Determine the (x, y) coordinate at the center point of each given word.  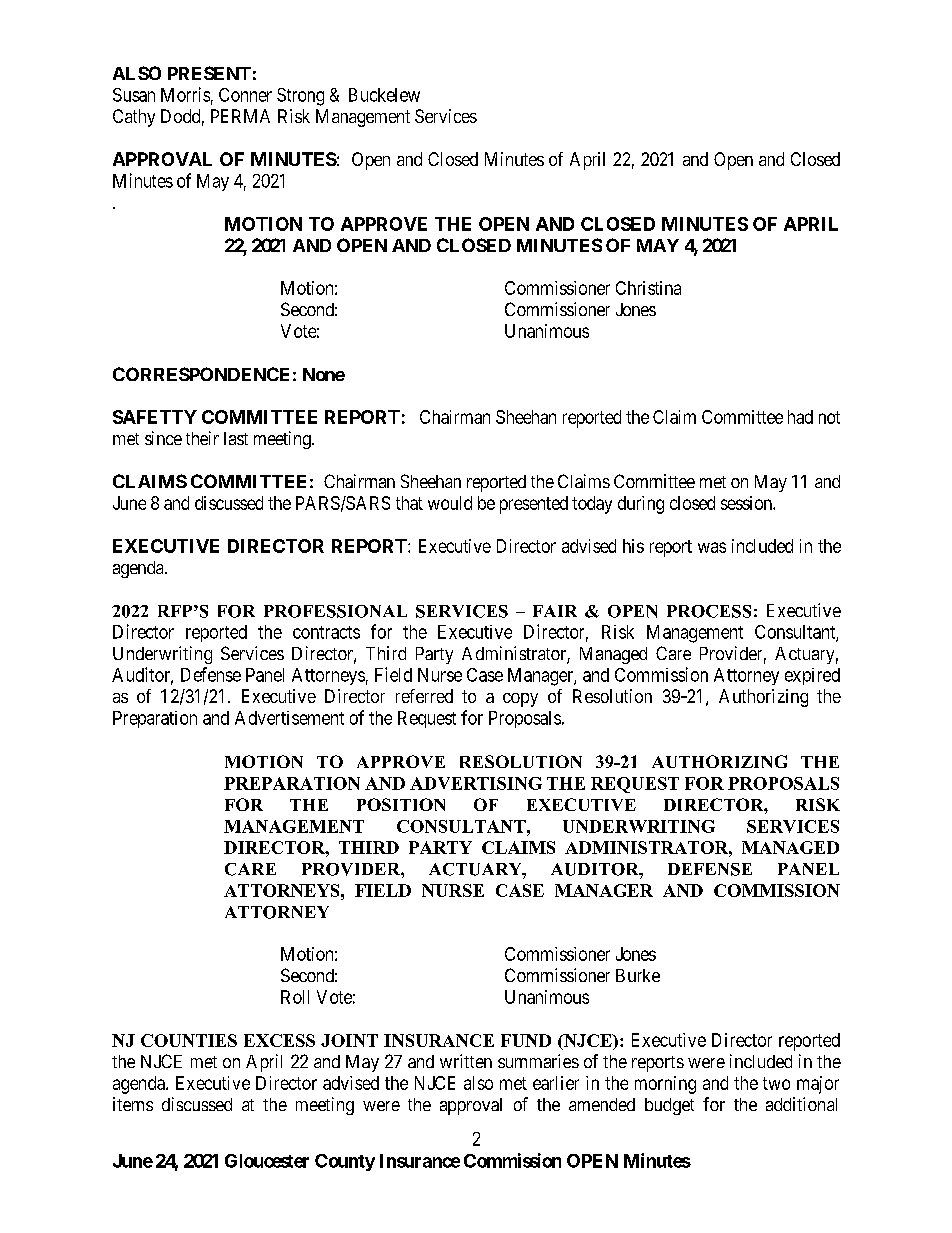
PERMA (240, 116)
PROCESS (709, 611)
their (202, 438)
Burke (638, 975)
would (450, 503)
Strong (300, 97)
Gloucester (267, 1161)
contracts (326, 632)
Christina (648, 288)
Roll (295, 997)
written (466, 1061)
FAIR (555, 611)
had (800, 417)
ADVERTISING (476, 783)
